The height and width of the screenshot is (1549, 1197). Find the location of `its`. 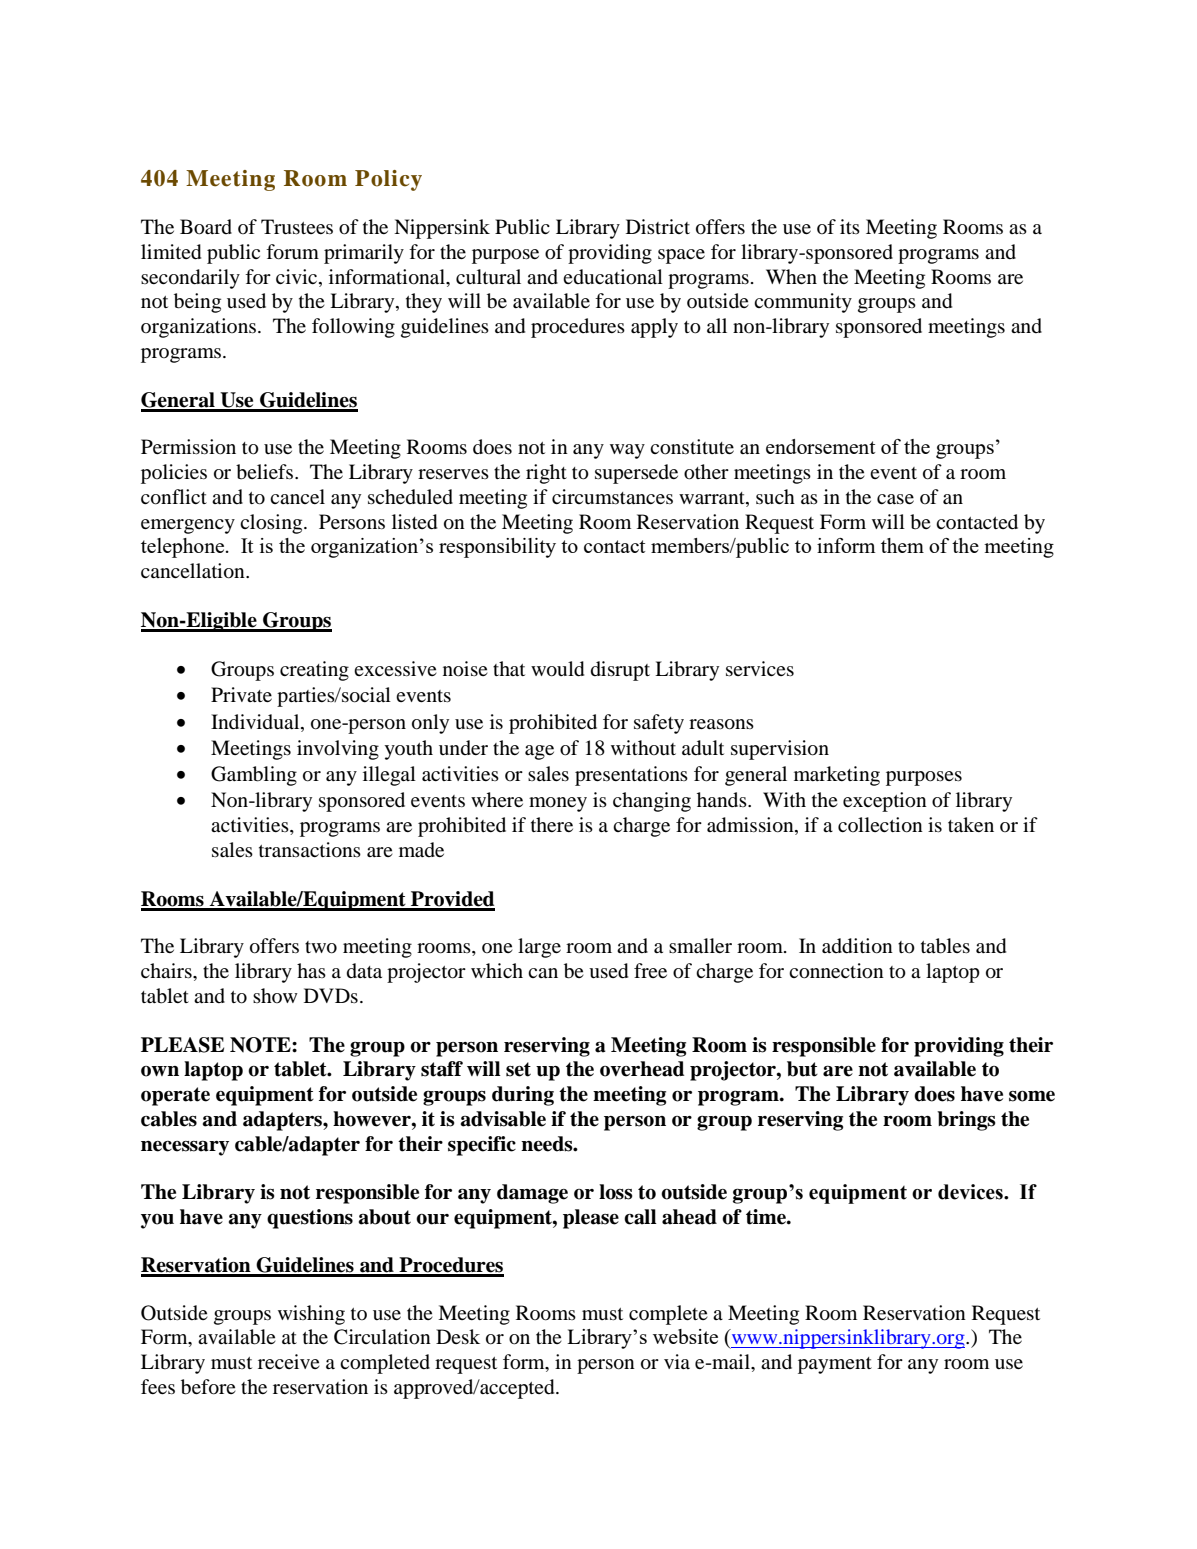

its is located at coordinates (850, 226).
